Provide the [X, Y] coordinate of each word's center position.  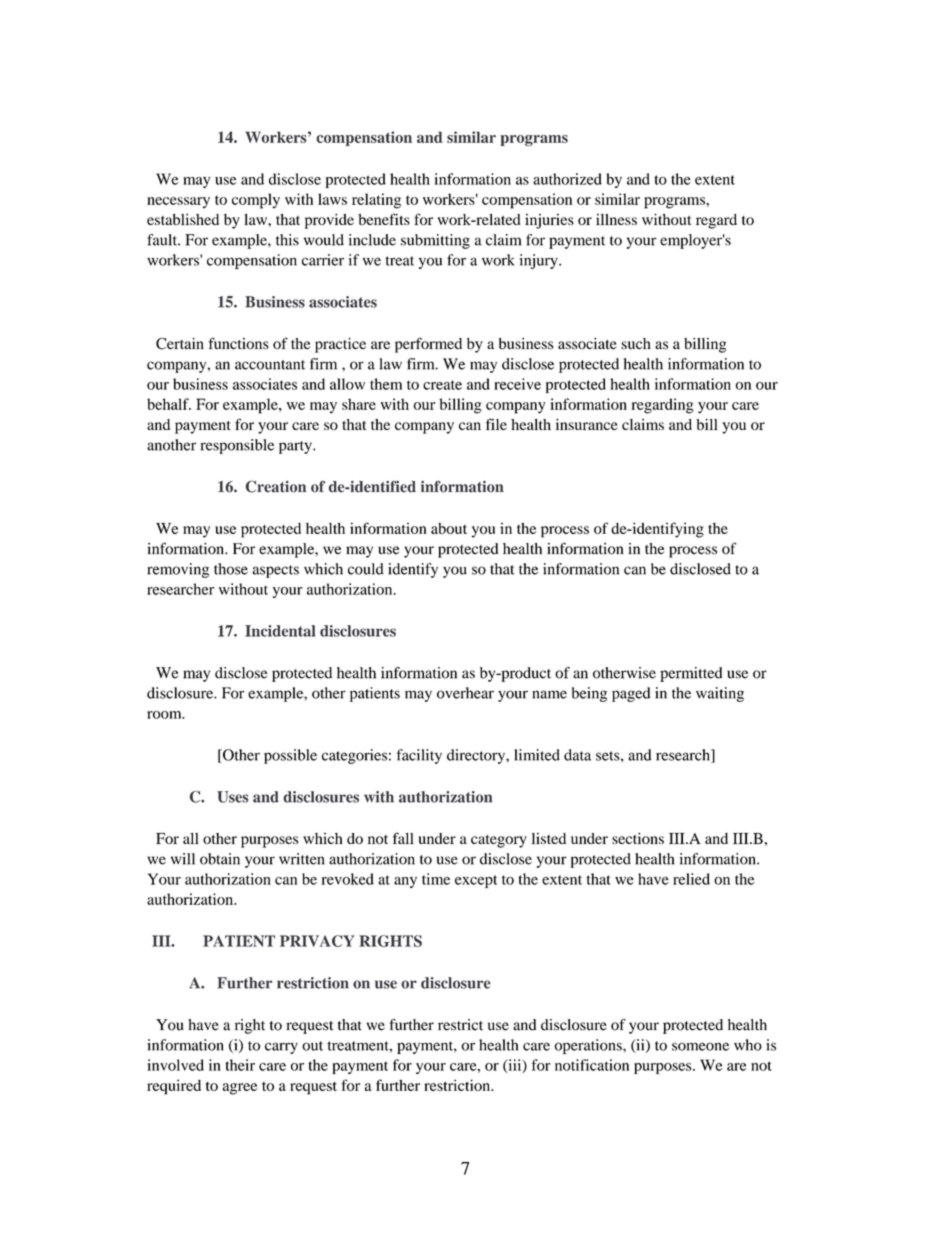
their [240, 1065]
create [442, 385]
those [231, 569]
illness [616, 219]
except [476, 881]
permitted [691, 674]
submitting [435, 241]
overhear [465, 693]
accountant [270, 365]
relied [691, 879]
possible [290, 756]
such [636, 344]
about [449, 528]
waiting [720, 694]
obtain [220, 859]
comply [256, 201]
